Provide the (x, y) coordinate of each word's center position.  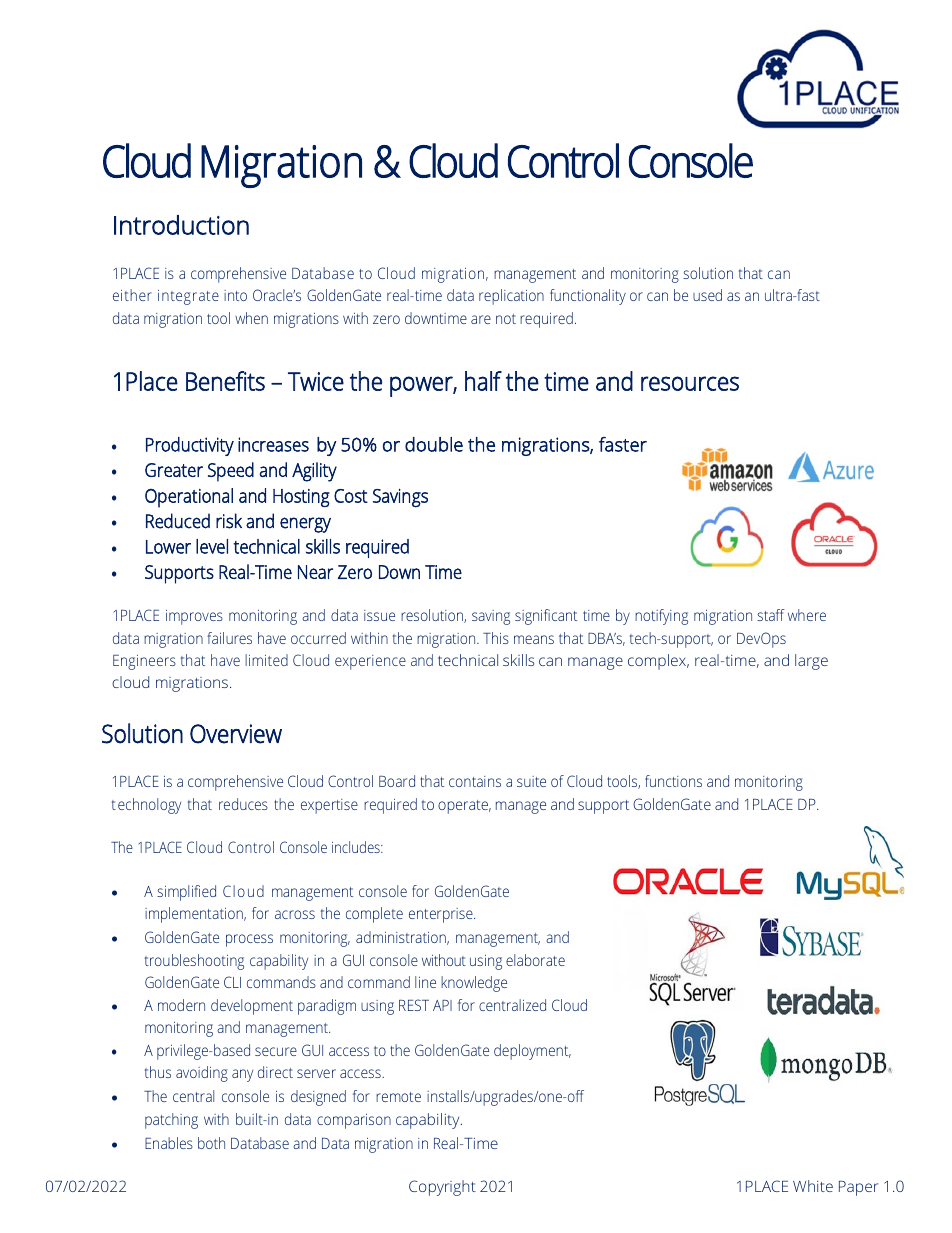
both (211, 1143)
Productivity (190, 446)
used (707, 295)
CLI (232, 982)
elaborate (535, 960)
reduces (243, 804)
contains (475, 781)
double (434, 444)
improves (194, 617)
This (496, 638)
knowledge (474, 984)
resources (690, 383)
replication (511, 297)
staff (771, 615)
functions (673, 781)
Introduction (181, 225)
